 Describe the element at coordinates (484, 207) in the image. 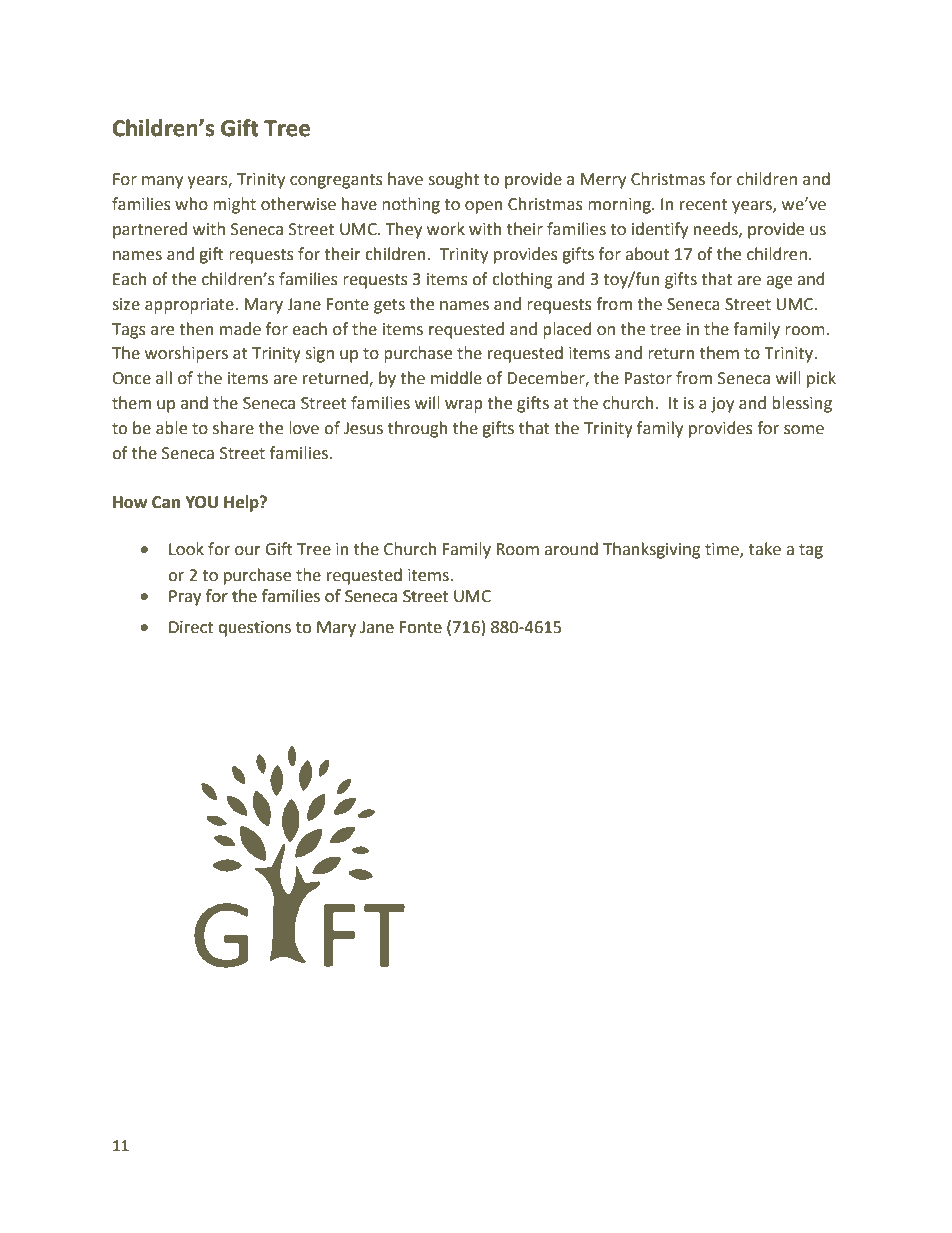

I see `open` at that location.
